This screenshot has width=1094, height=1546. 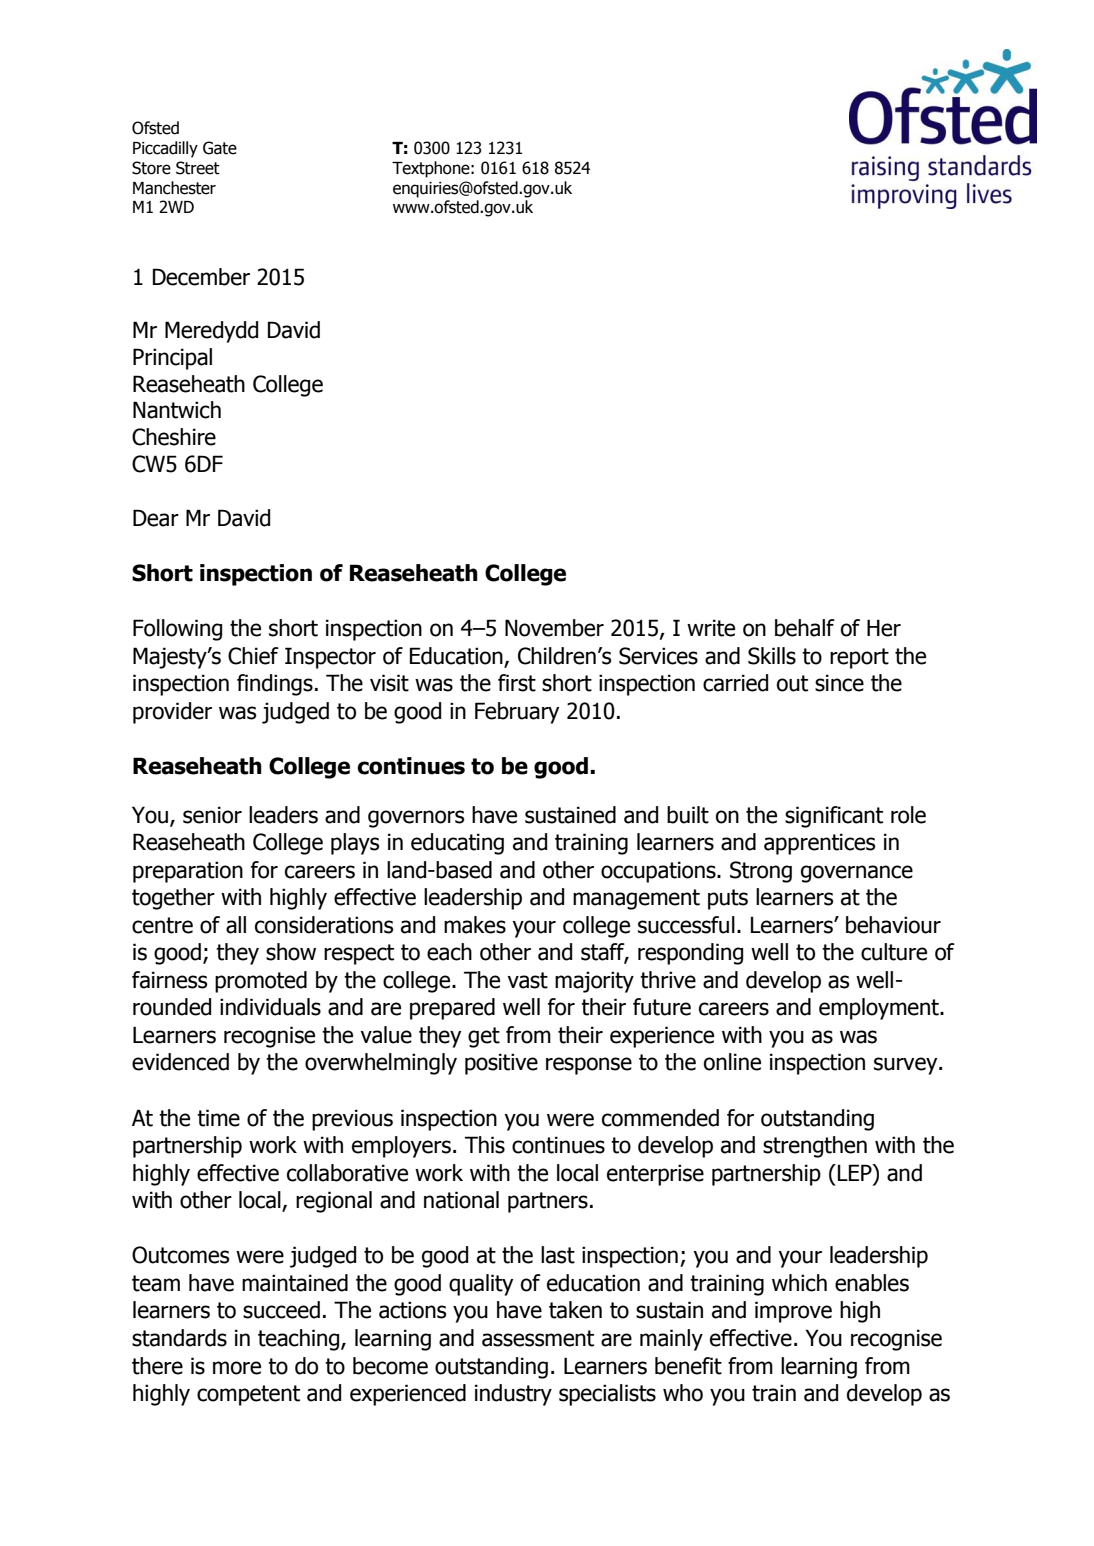 I want to click on Street, so click(x=198, y=168).
